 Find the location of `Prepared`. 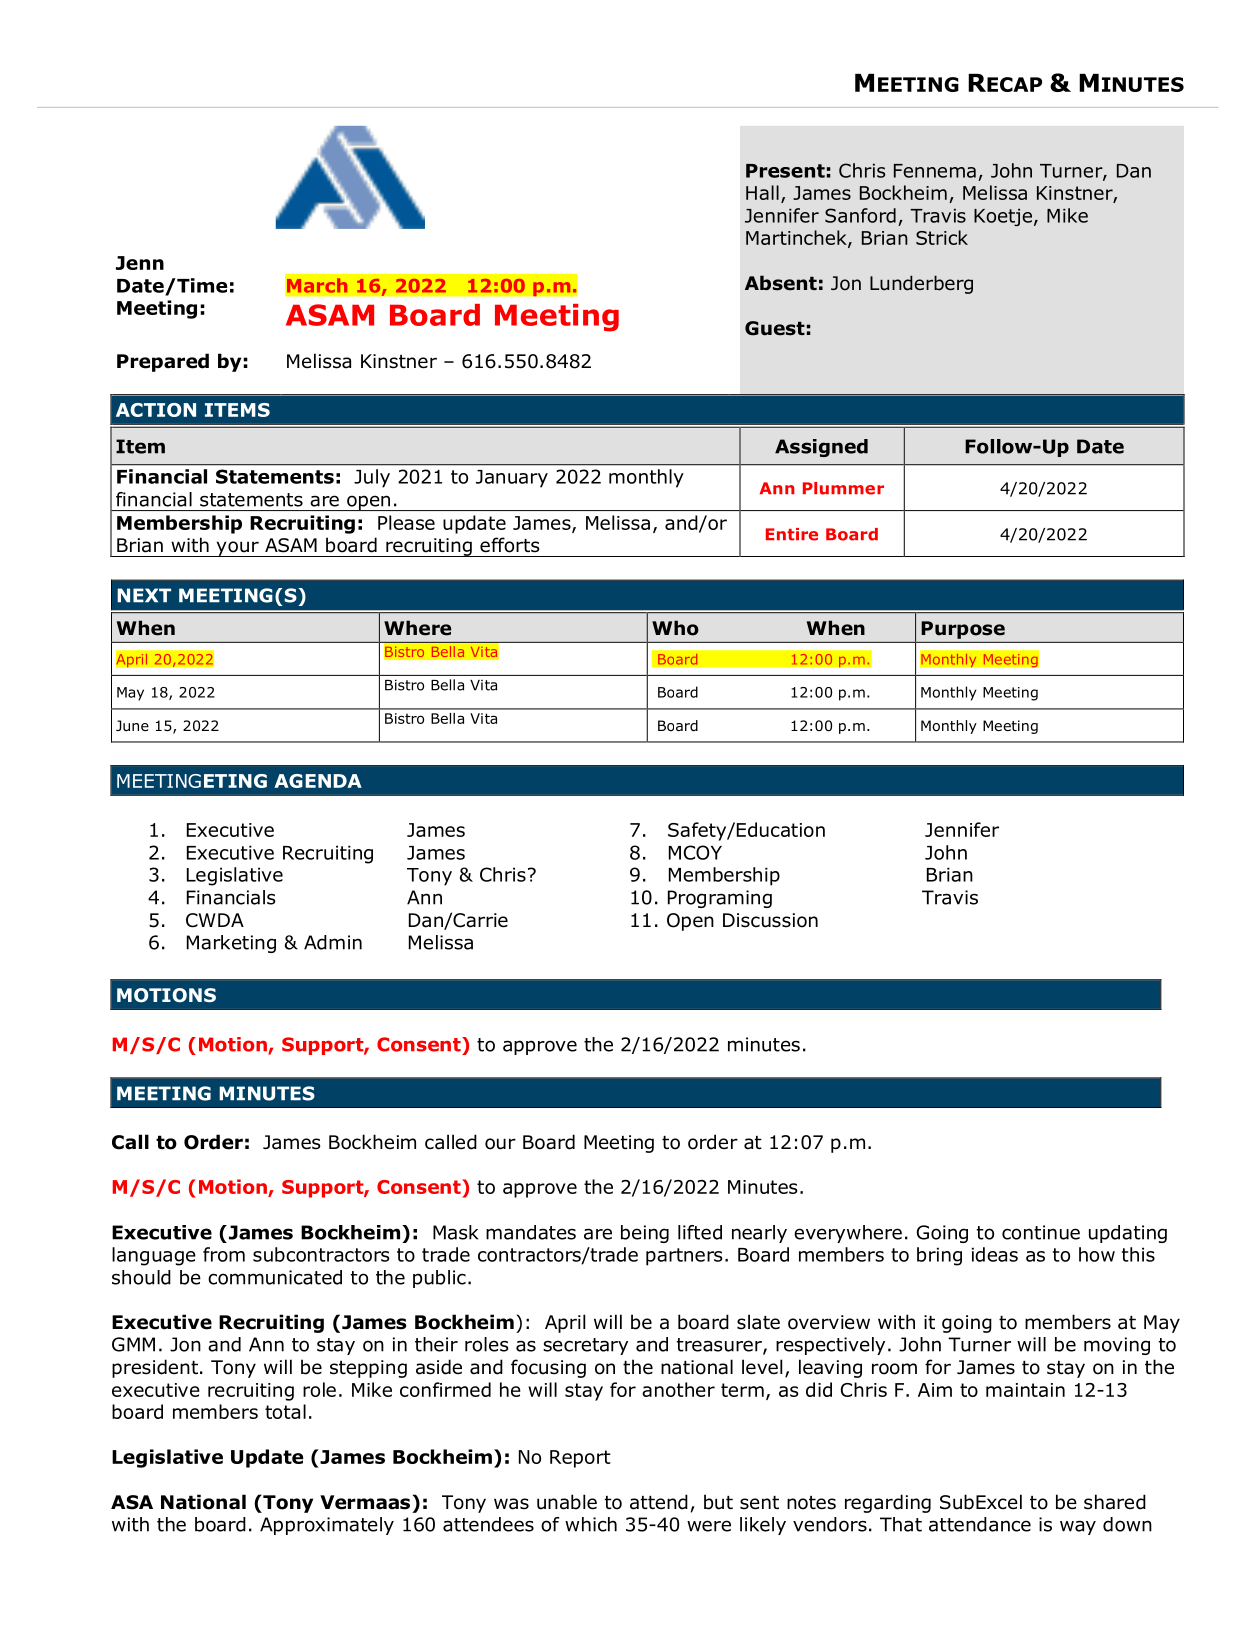

Prepared is located at coordinates (163, 362).
